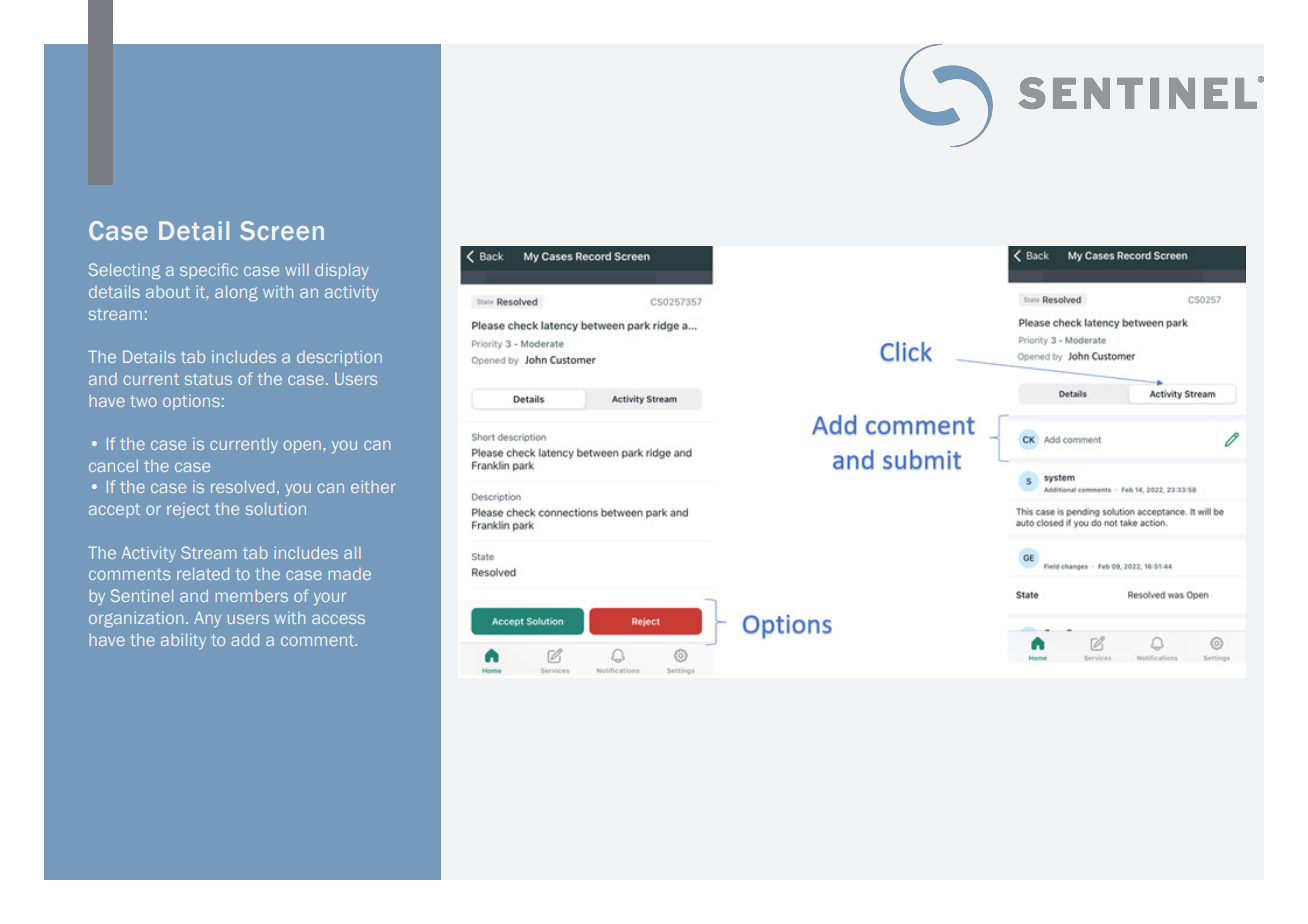 This screenshot has width=1308, height=924. I want to click on about, so click(168, 292).
